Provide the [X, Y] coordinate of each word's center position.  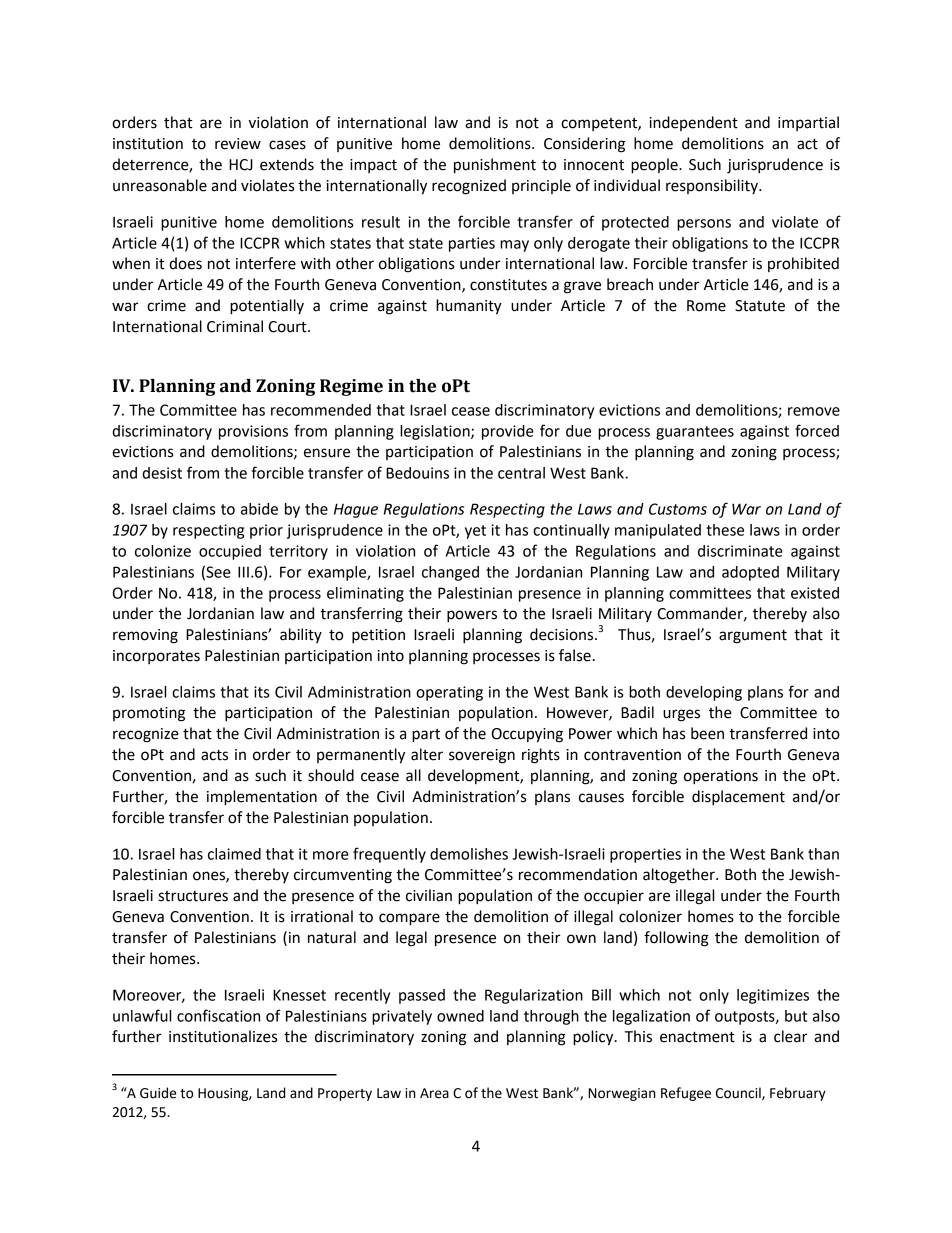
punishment [495, 166]
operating [449, 693]
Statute [760, 306]
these [725, 530]
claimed [234, 854]
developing [704, 693]
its [261, 692]
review [238, 144]
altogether [680, 876]
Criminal [235, 326]
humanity [469, 307]
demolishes [469, 854]
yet [475, 532]
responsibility [713, 186]
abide [259, 509]
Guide [158, 1093]
